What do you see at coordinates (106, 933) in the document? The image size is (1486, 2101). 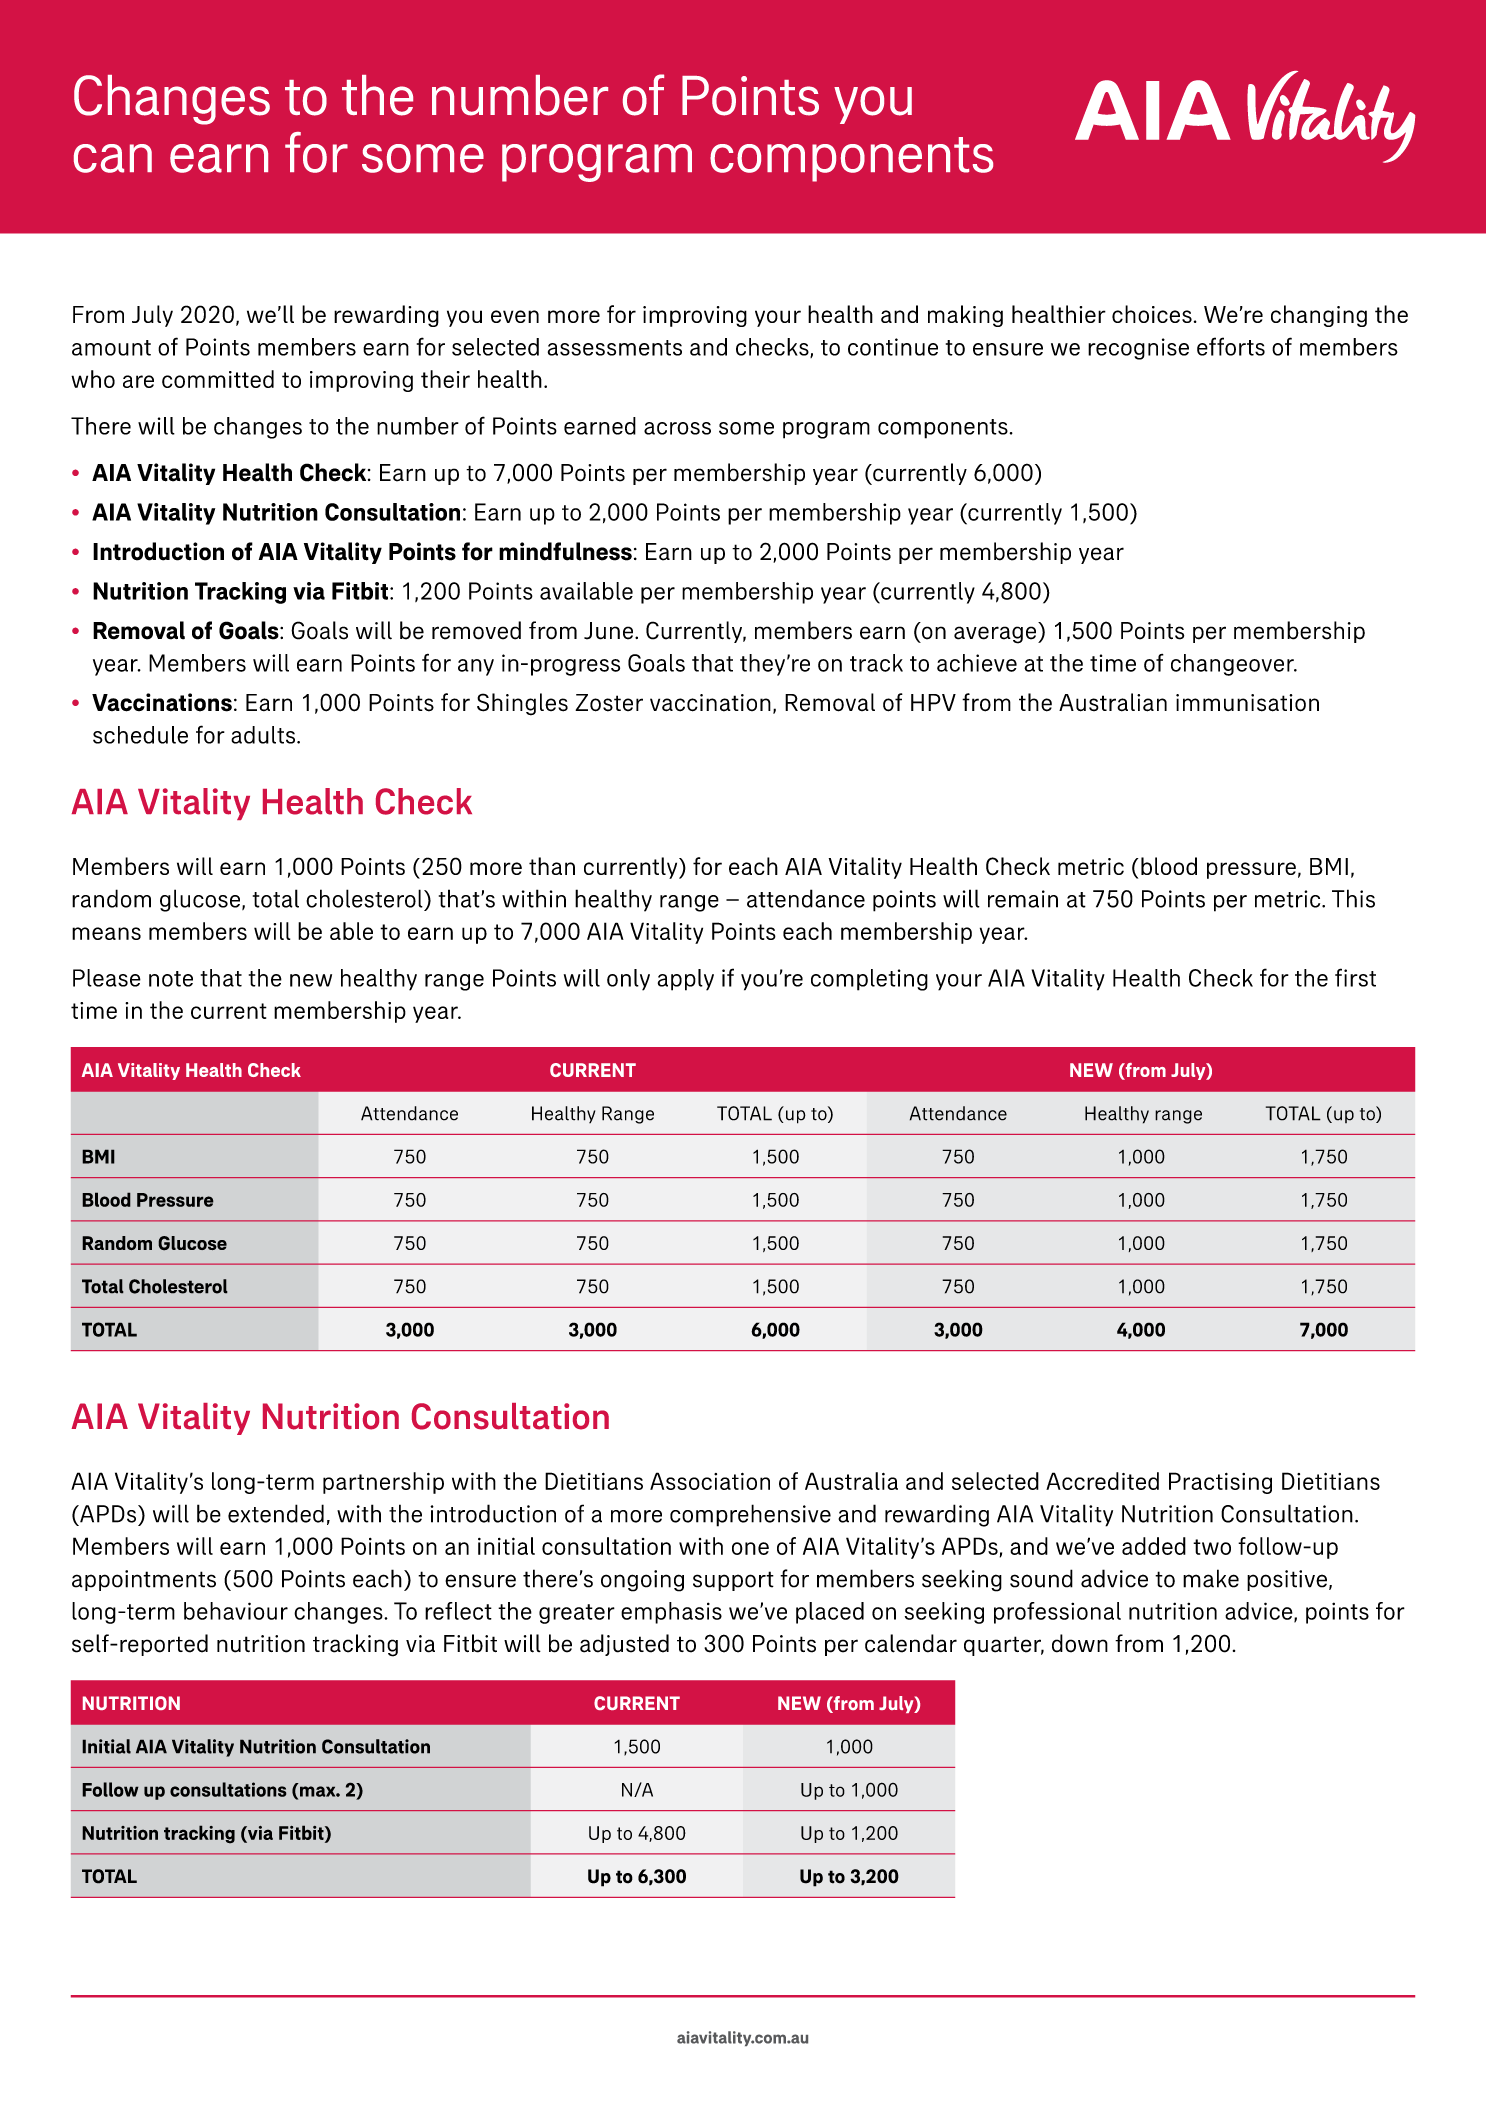 I see `means` at bounding box center [106, 933].
